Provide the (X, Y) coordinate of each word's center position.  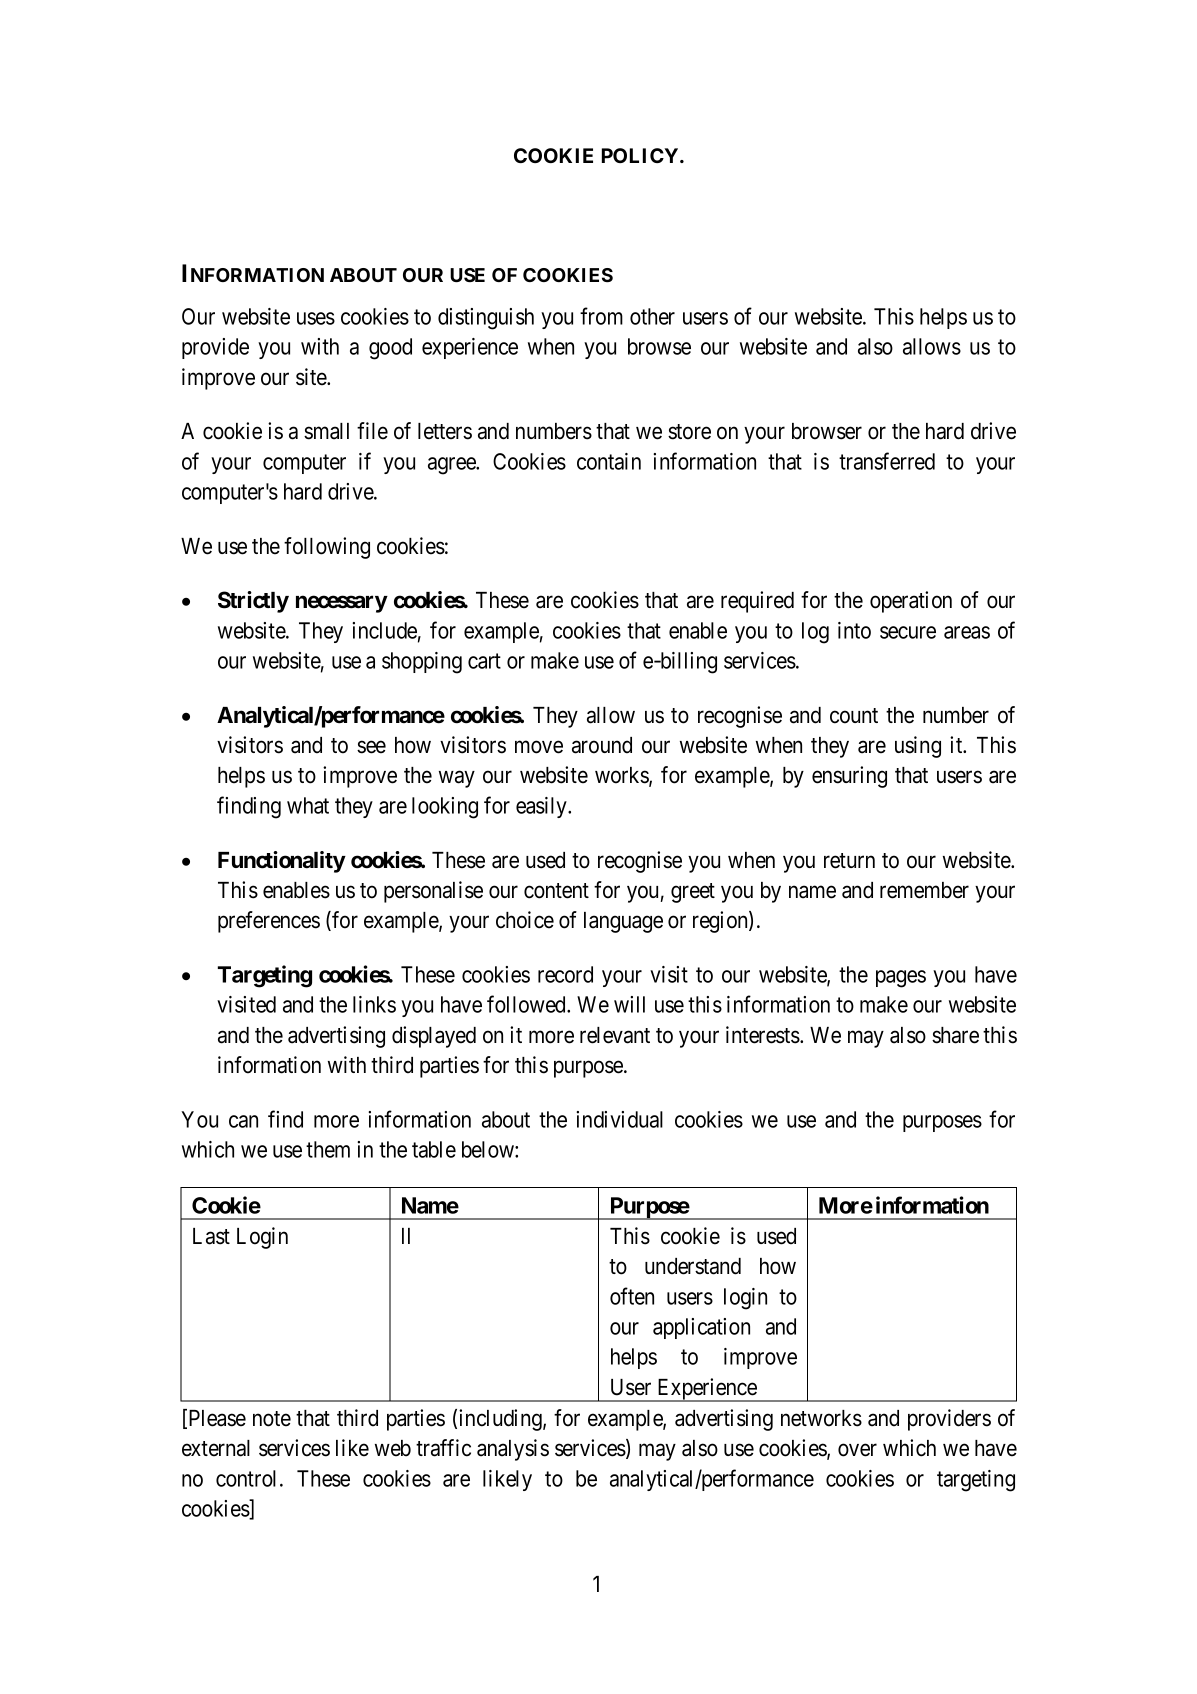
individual (619, 1119)
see (371, 747)
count (854, 716)
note (272, 1419)
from (601, 316)
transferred (887, 461)
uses (316, 318)
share (955, 1035)
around (602, 745)
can (243, 1121)
